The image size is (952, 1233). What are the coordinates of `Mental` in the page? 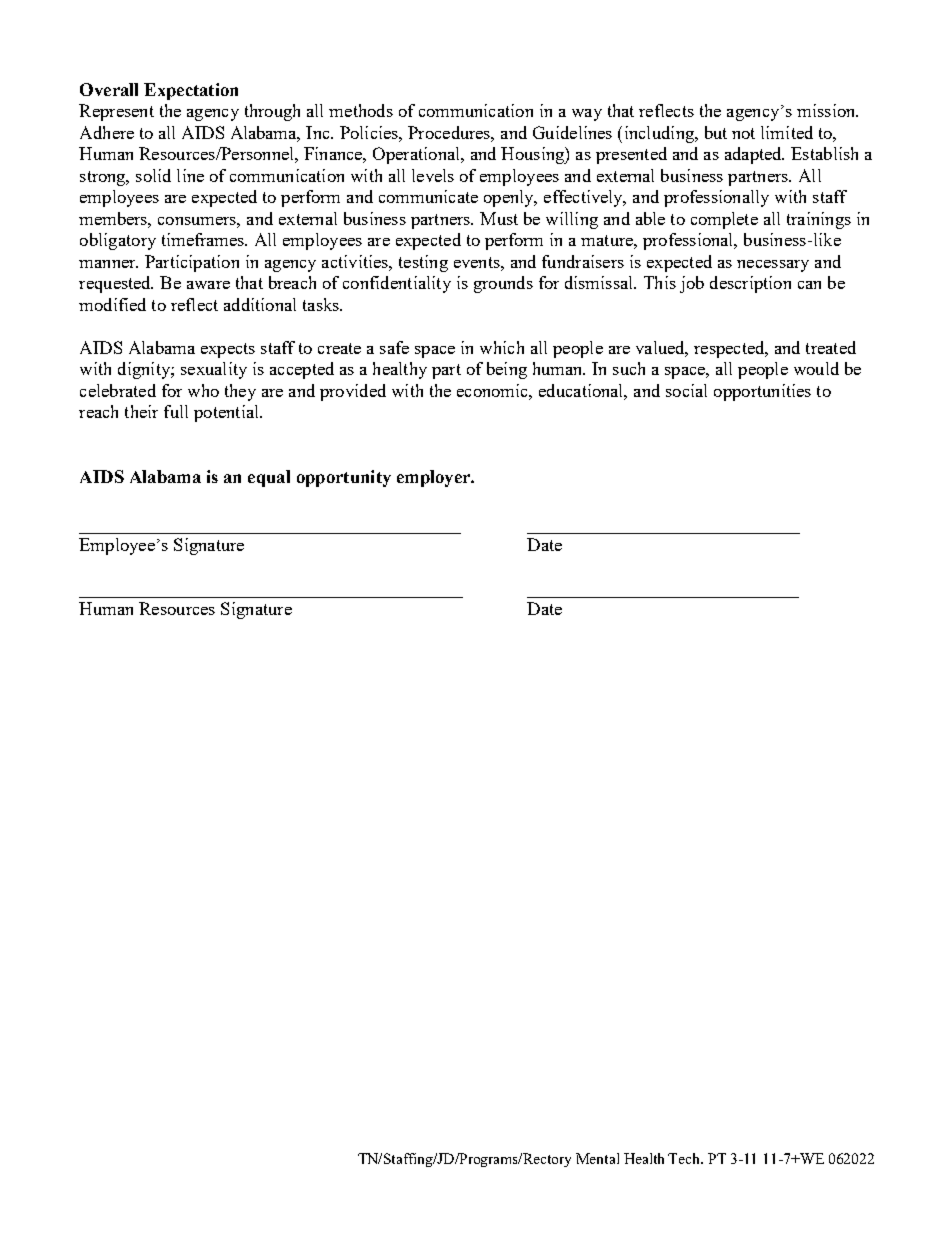 It's located at (597, 1158).
